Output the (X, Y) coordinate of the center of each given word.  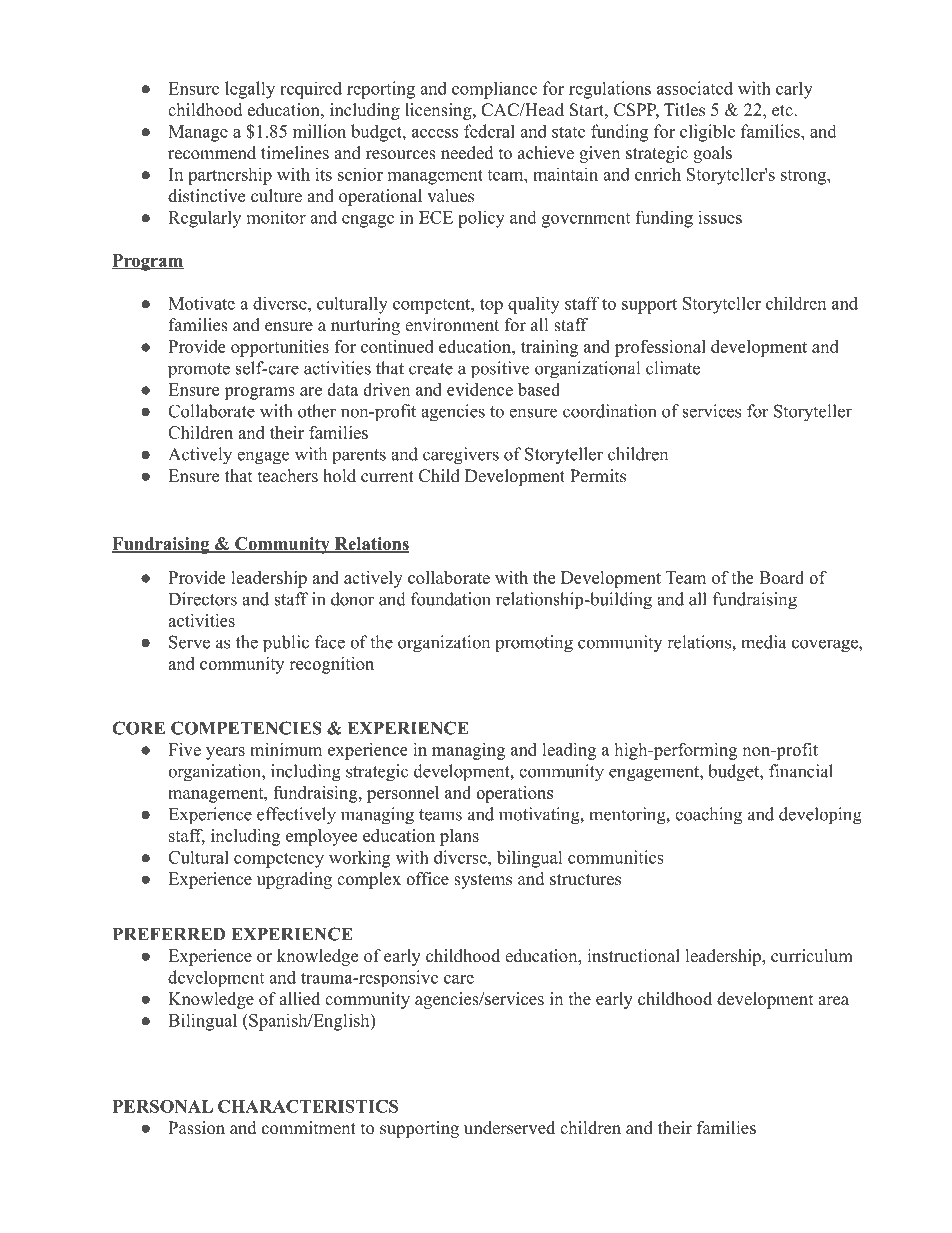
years (225, 753)
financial (801, 771)
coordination (609, 411)
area (833, 1001)
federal (489, 131)
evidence (480, 389)
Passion (196, 1128)
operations (514, 794)
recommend (212, 153)
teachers (288, 476)
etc (783, 111)
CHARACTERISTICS (308, 1106)
